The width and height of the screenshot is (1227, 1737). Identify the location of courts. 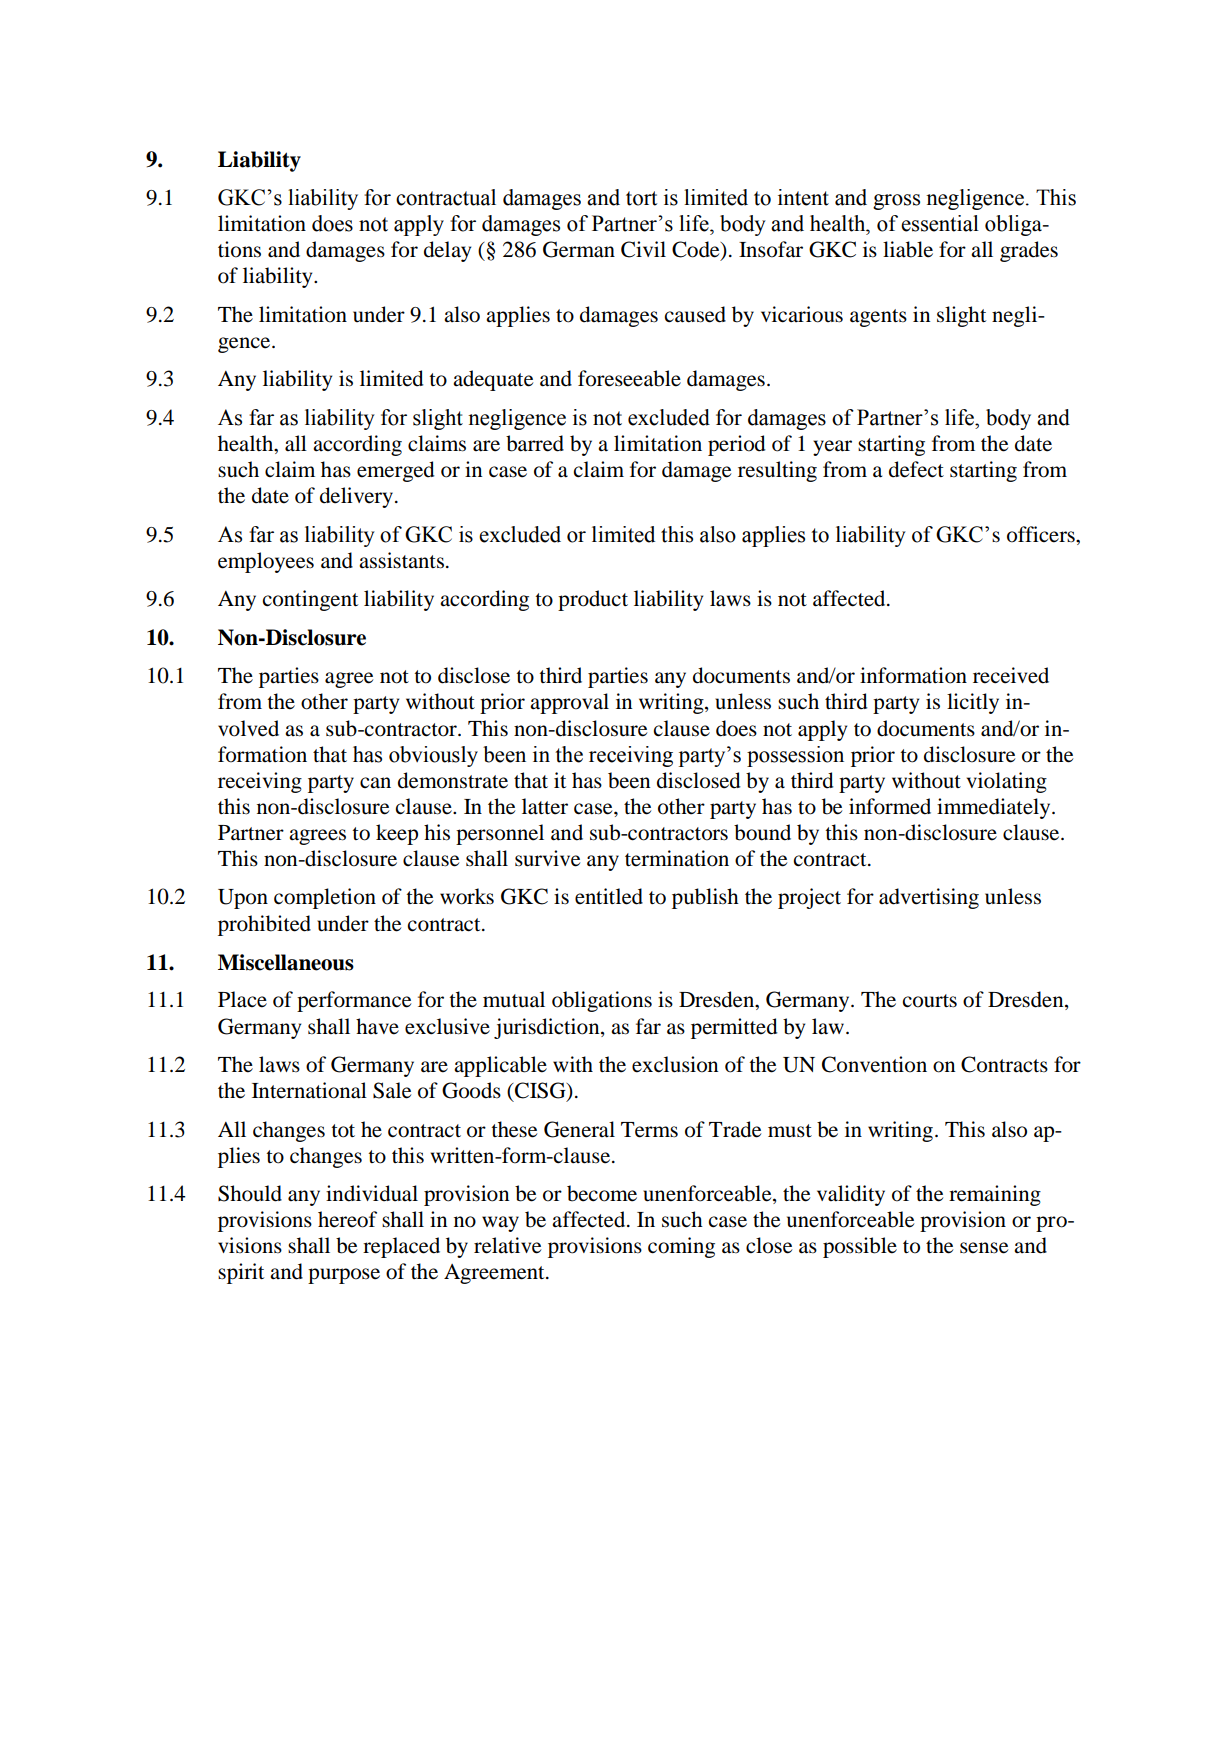
(930, 1001).
